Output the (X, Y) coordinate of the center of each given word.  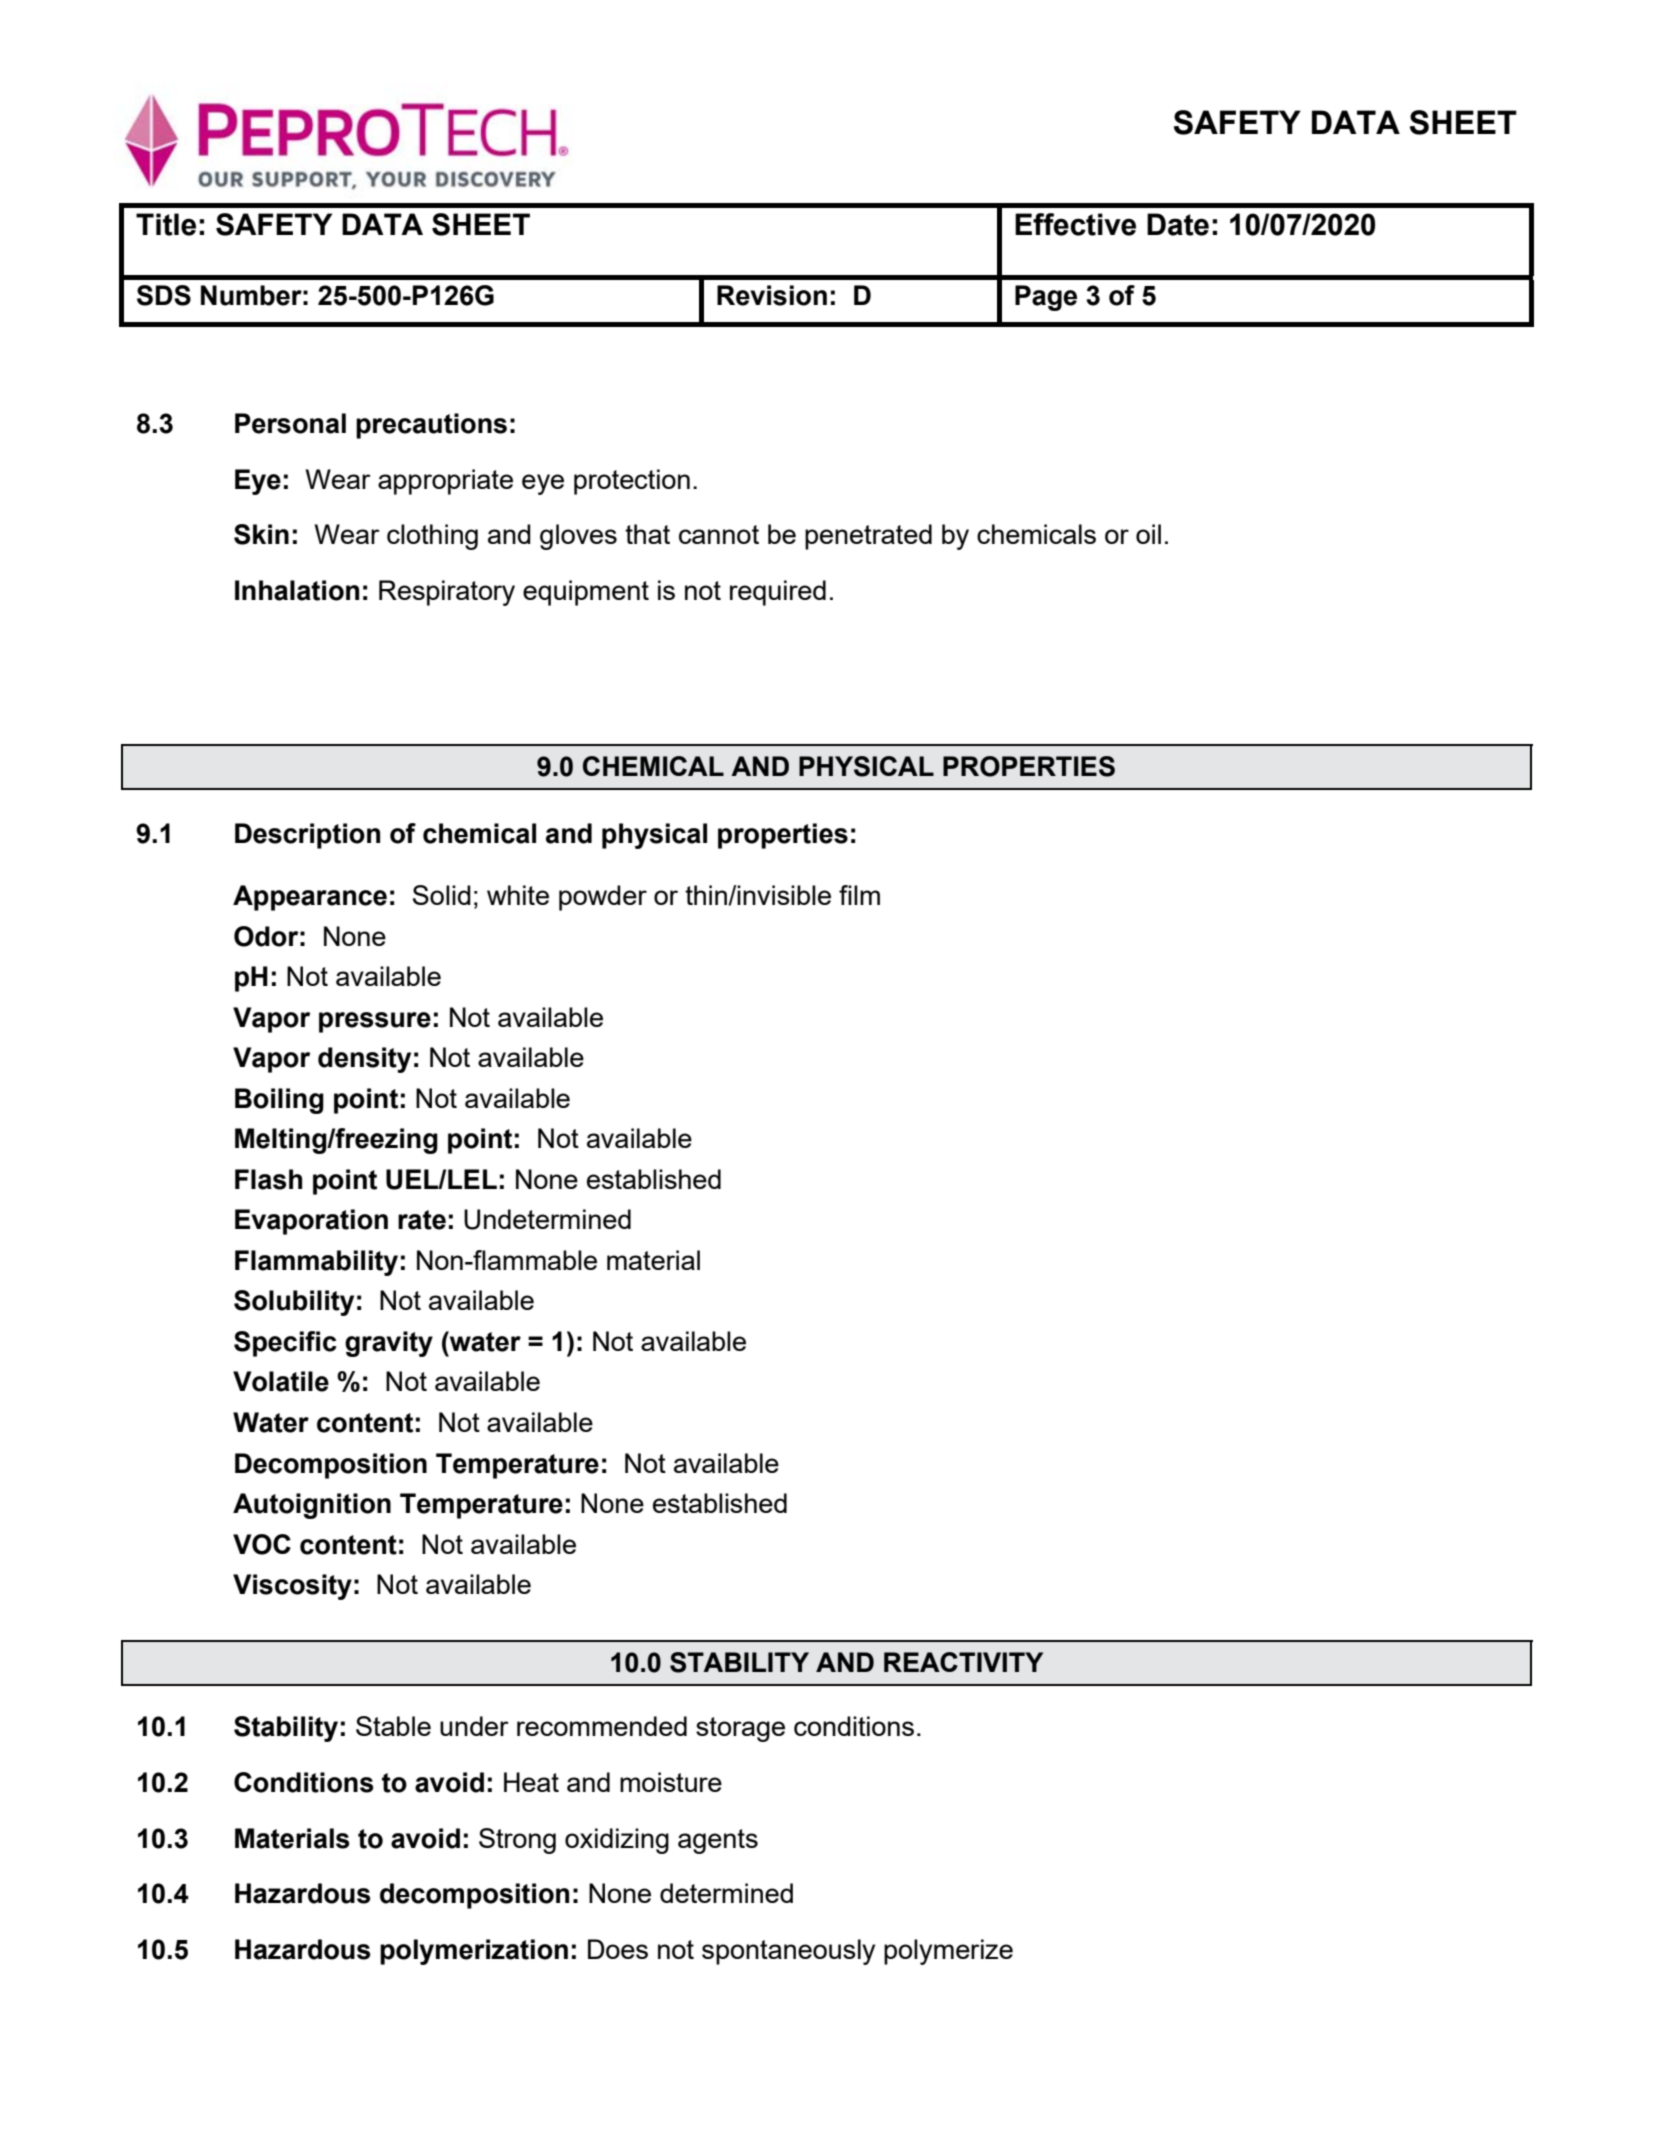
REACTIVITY (963, 1662)
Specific (285, 1344)
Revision (772, 295)
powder (603, 898)
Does (618, 1949)
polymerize (948, 1952)
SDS (164, 295)
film (859, 895)
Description (307, 836)
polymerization (474, 1952)
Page (1046, 298)
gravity (389, 1344)
